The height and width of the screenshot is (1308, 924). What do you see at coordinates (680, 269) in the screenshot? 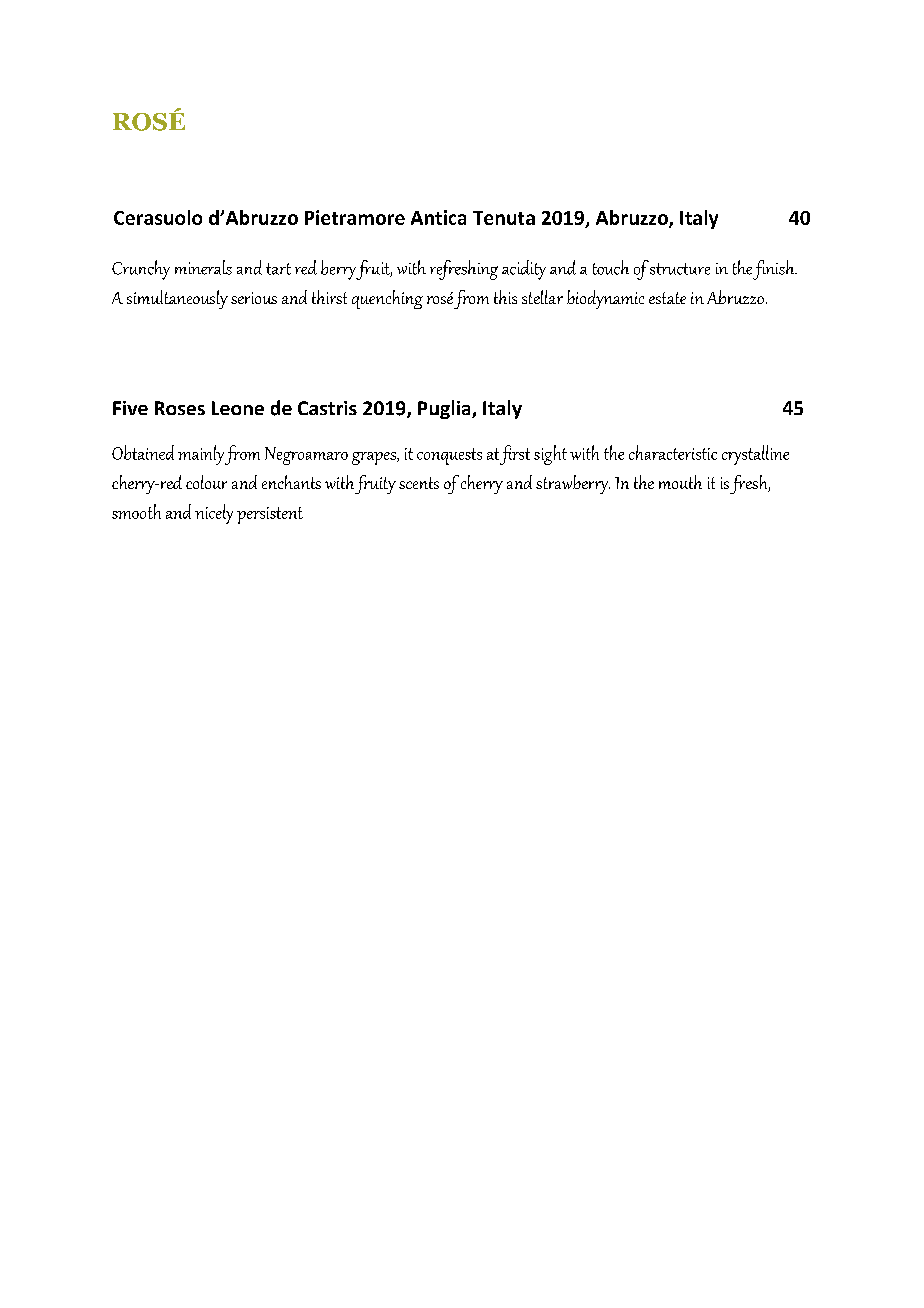
I see `structure` at bounding box center [680, 269].
